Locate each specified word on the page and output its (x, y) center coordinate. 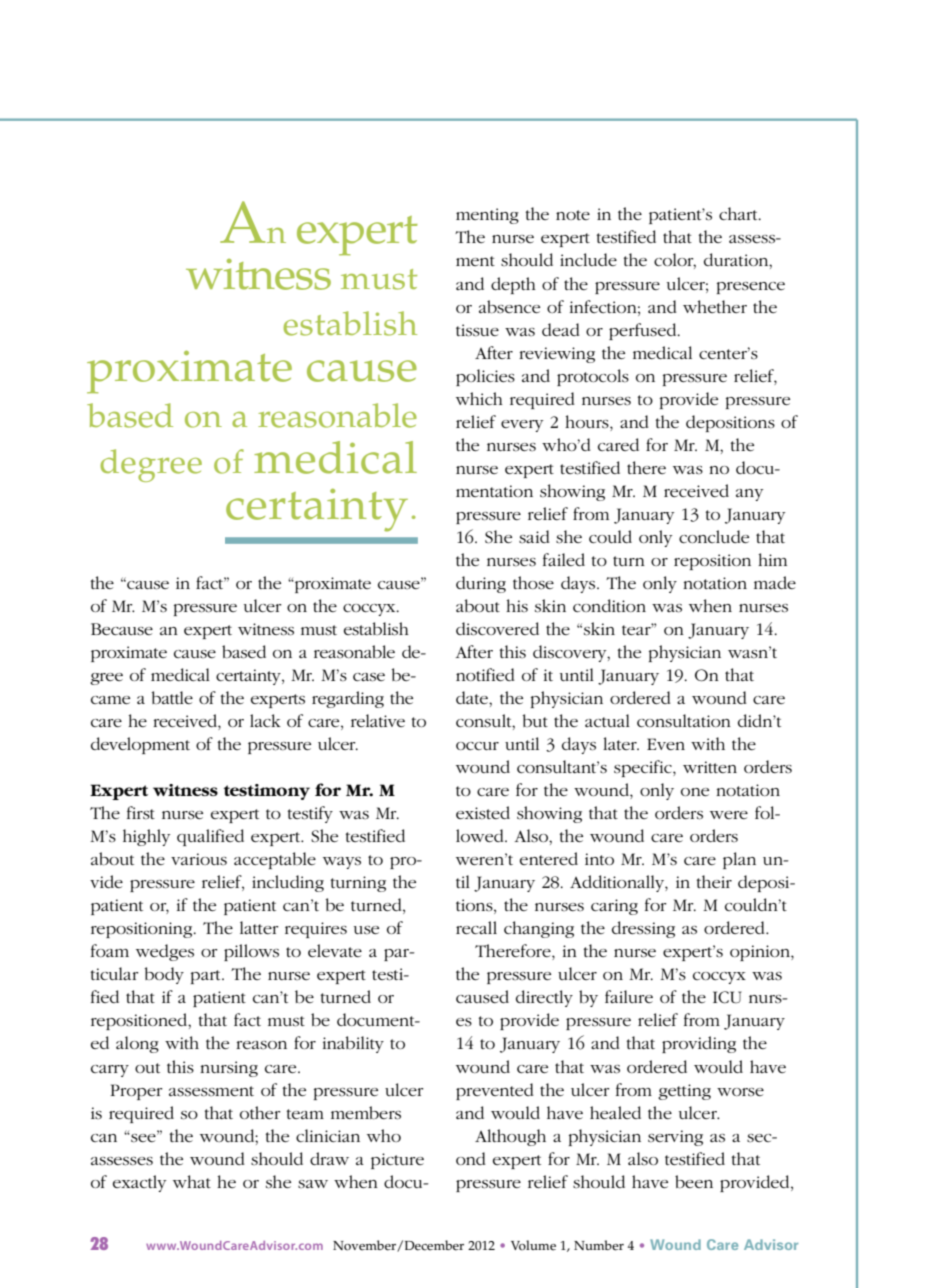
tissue (477, 330)
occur (477, 746)
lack (265, 720)
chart (739, 213)
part (207, 977)
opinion (761, 953)
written (710, 767)
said (534, 536)
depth (513, 285)
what (192, 1181)
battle (172, 697)
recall (476, 927)
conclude (714, 536)
